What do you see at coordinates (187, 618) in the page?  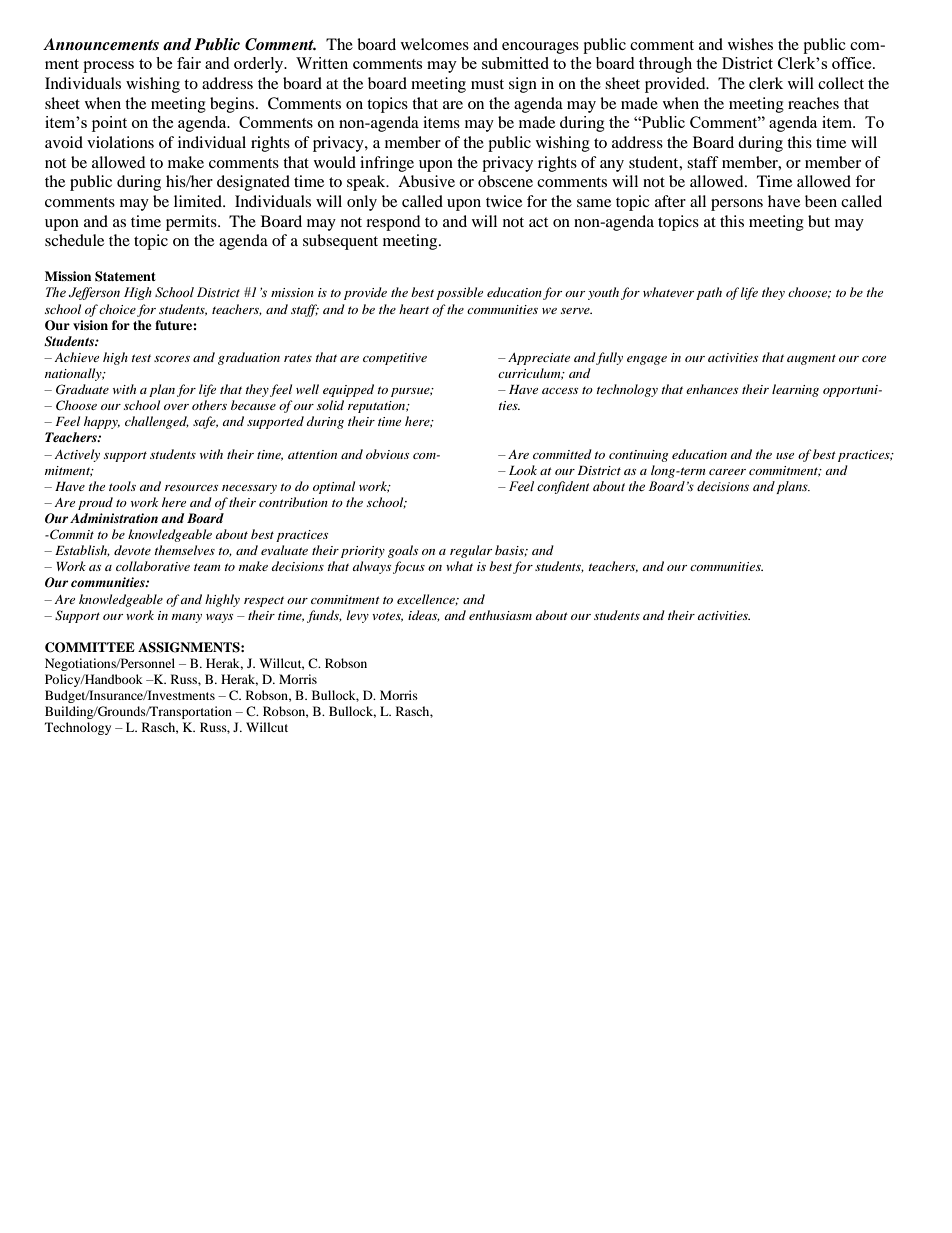 I see `many` at bounding box center [187, 618].
